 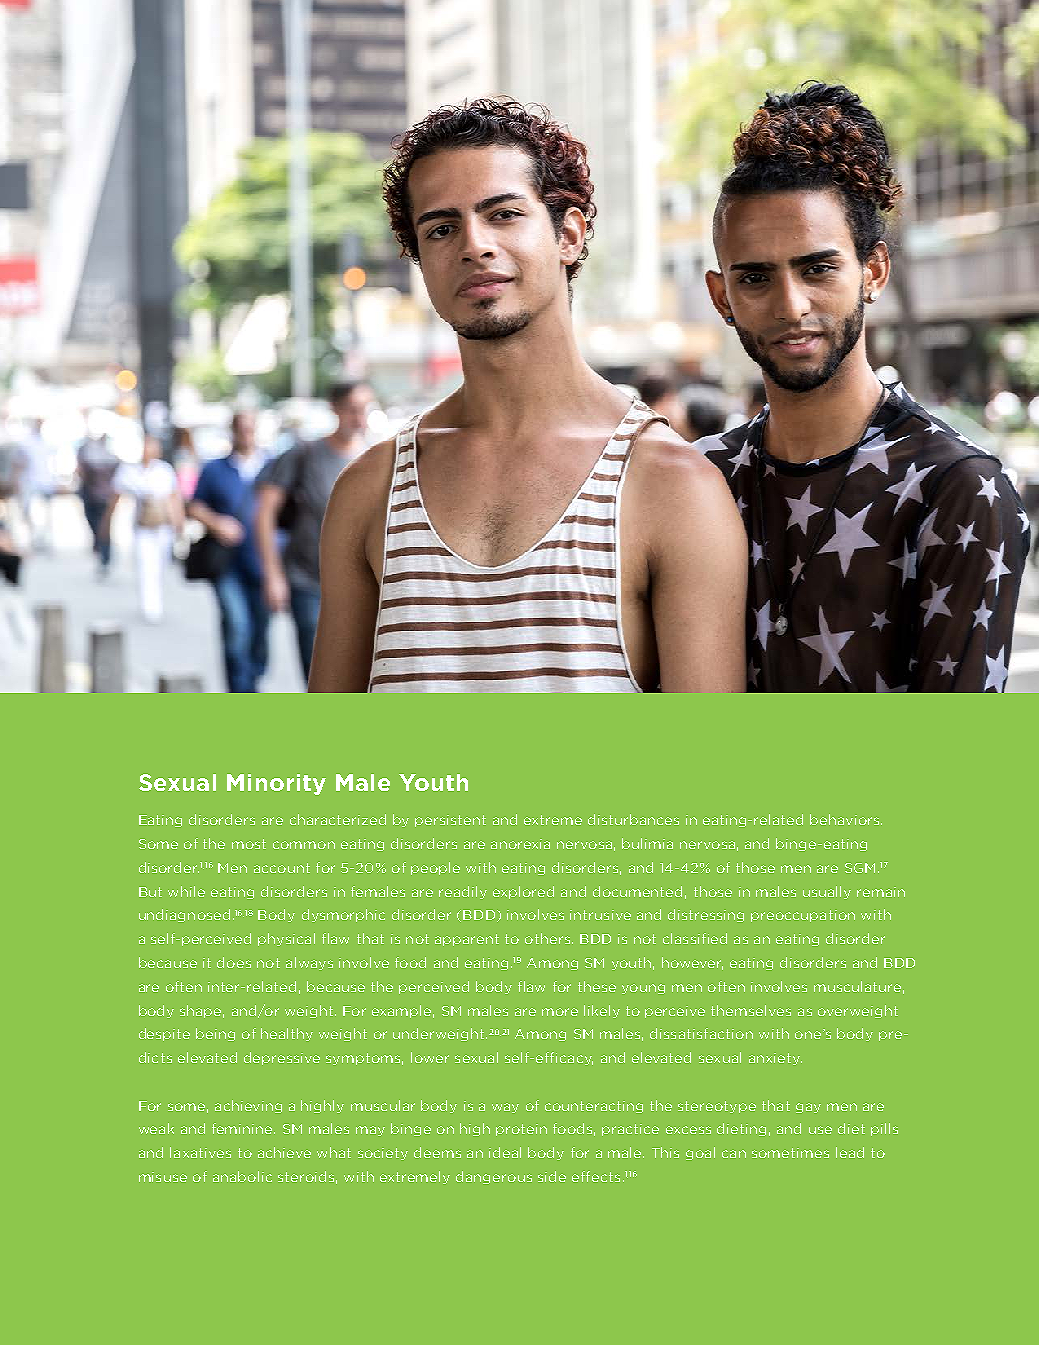 What do you see at coordinates (282, 1058) in the document?
I see `depressive` at bounding box center [282, 1058].
